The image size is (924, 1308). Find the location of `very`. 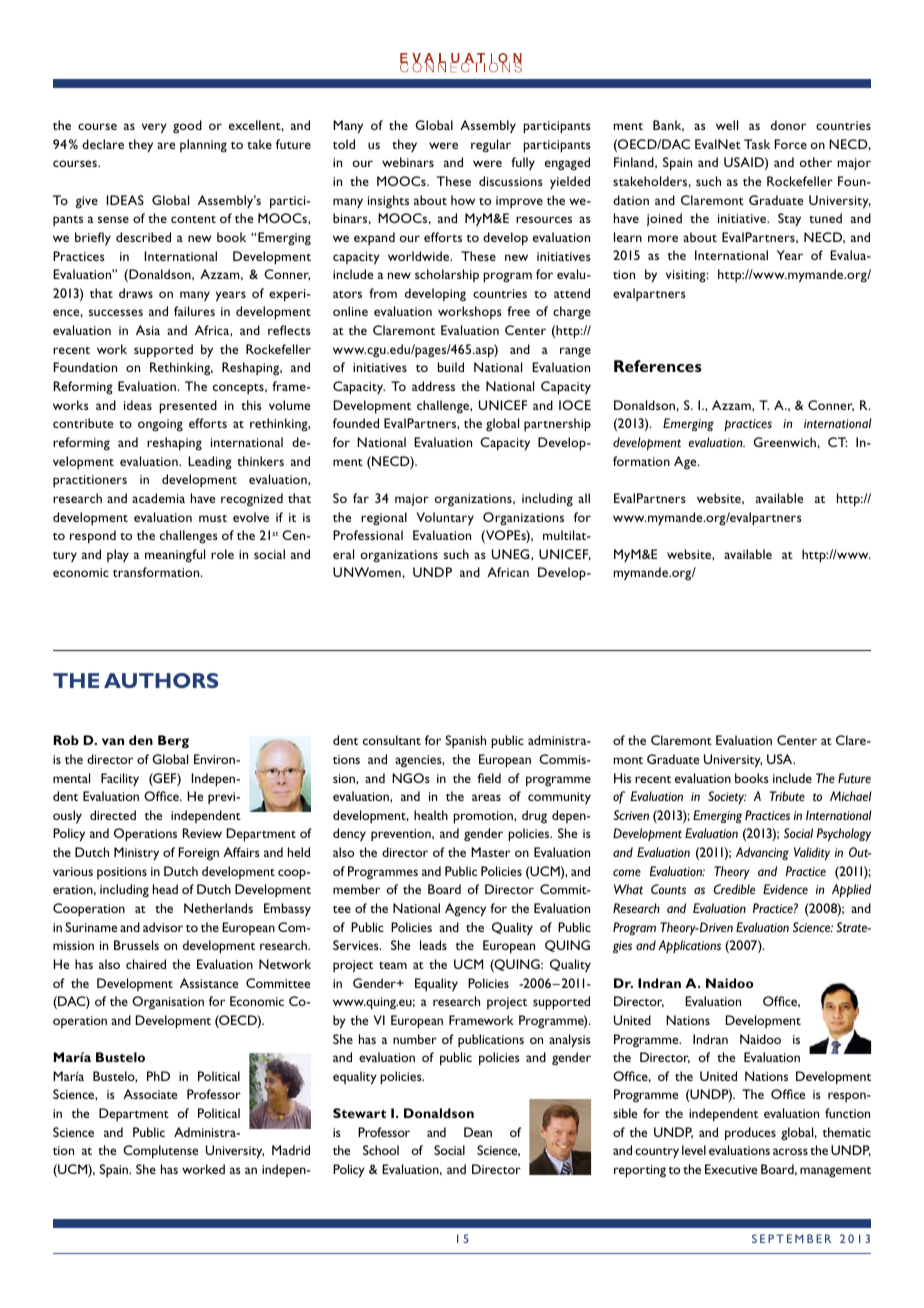

very is located at coordinates (154, 128).
